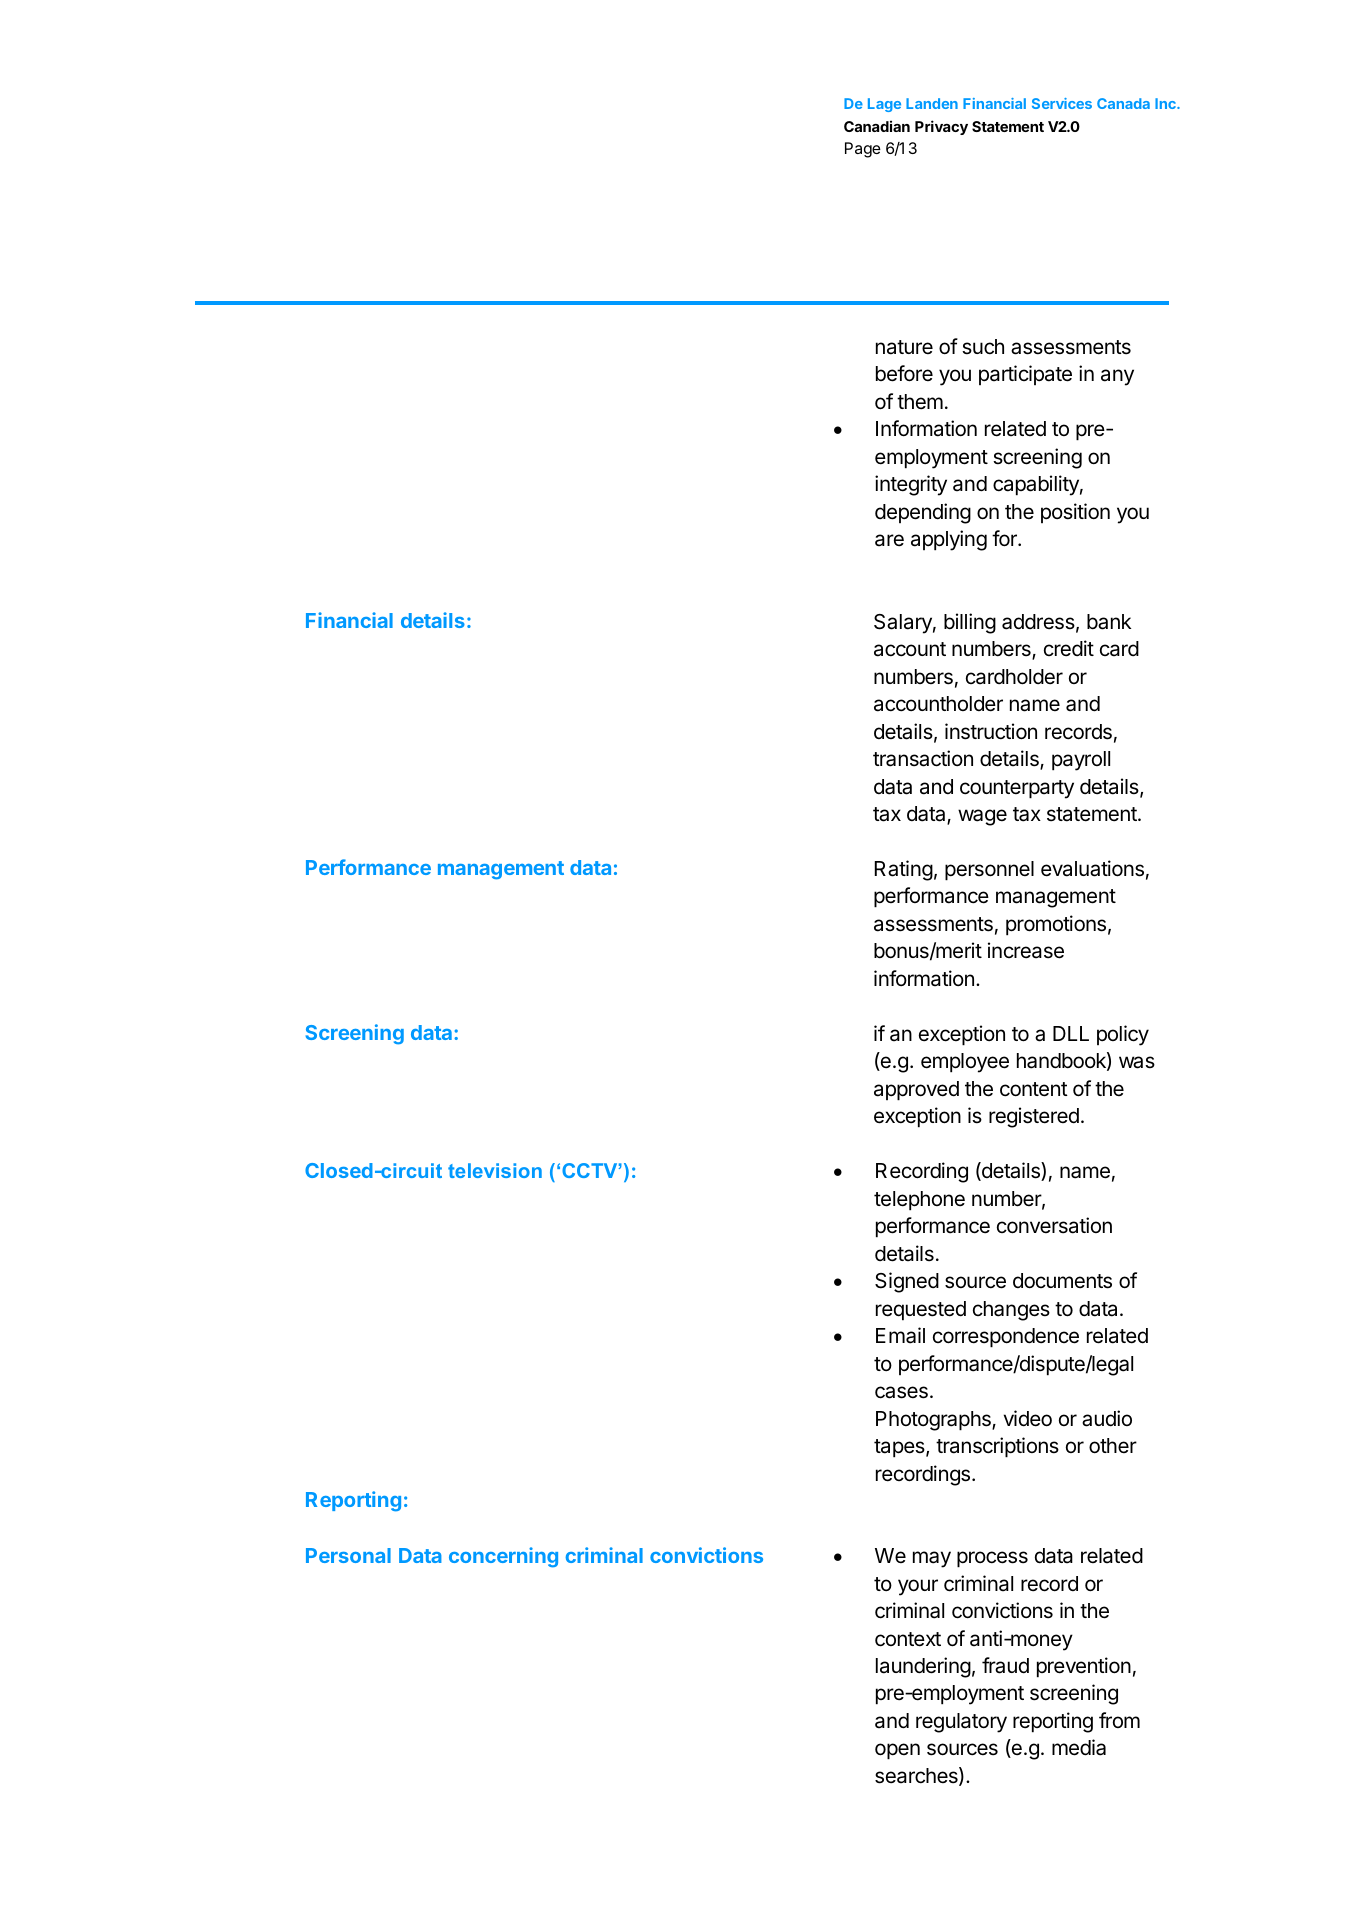 This screenshot has width=1364, height=1928. I want to click on changes, so click(1011, 1311).
